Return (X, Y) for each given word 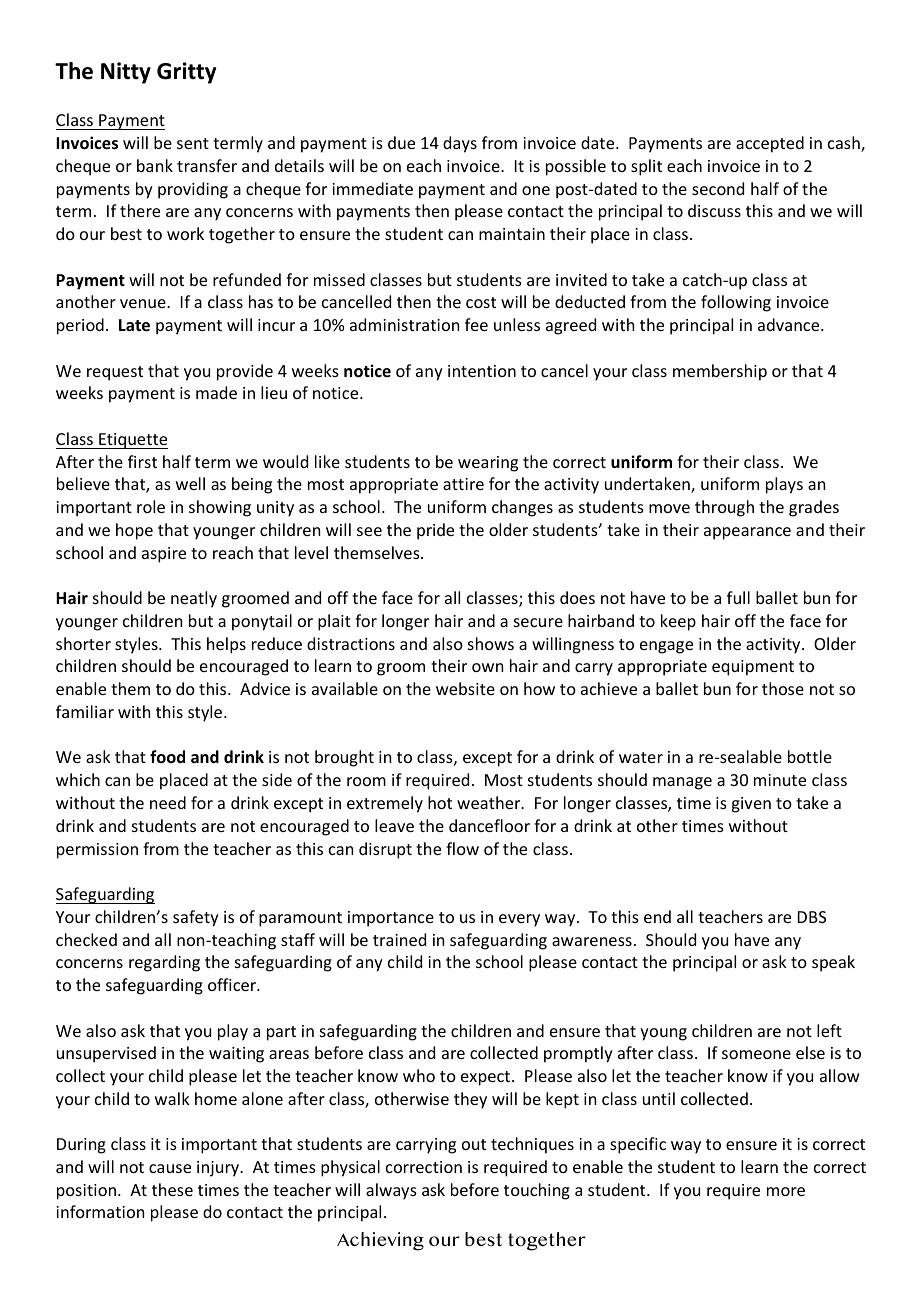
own (487, 667)
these (172, 1189)
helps (226, 645)
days (460, 144)
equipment (753, 668)
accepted (770, 144)
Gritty (186, 73)
